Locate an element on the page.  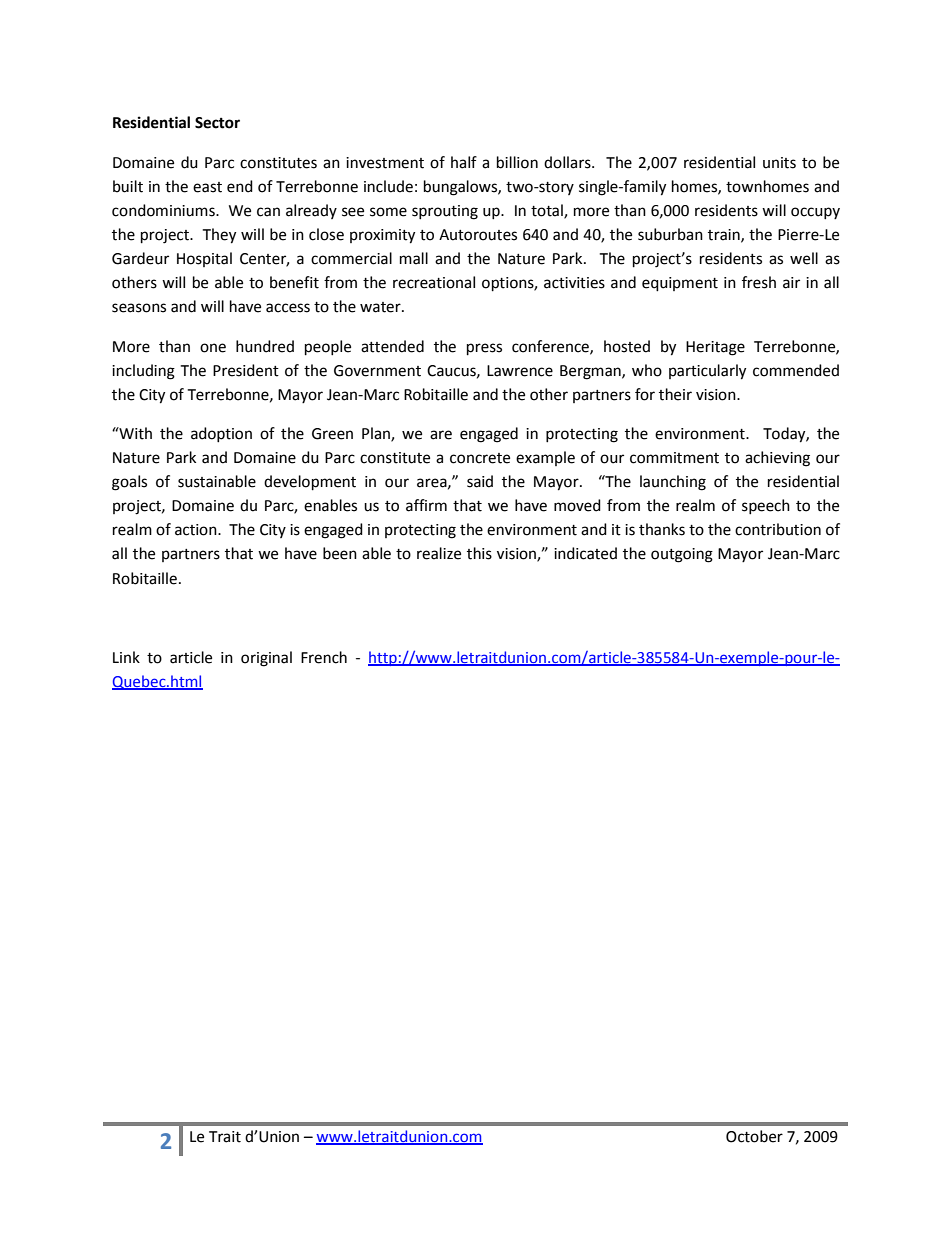
units is located at coordinates (779, 163).
